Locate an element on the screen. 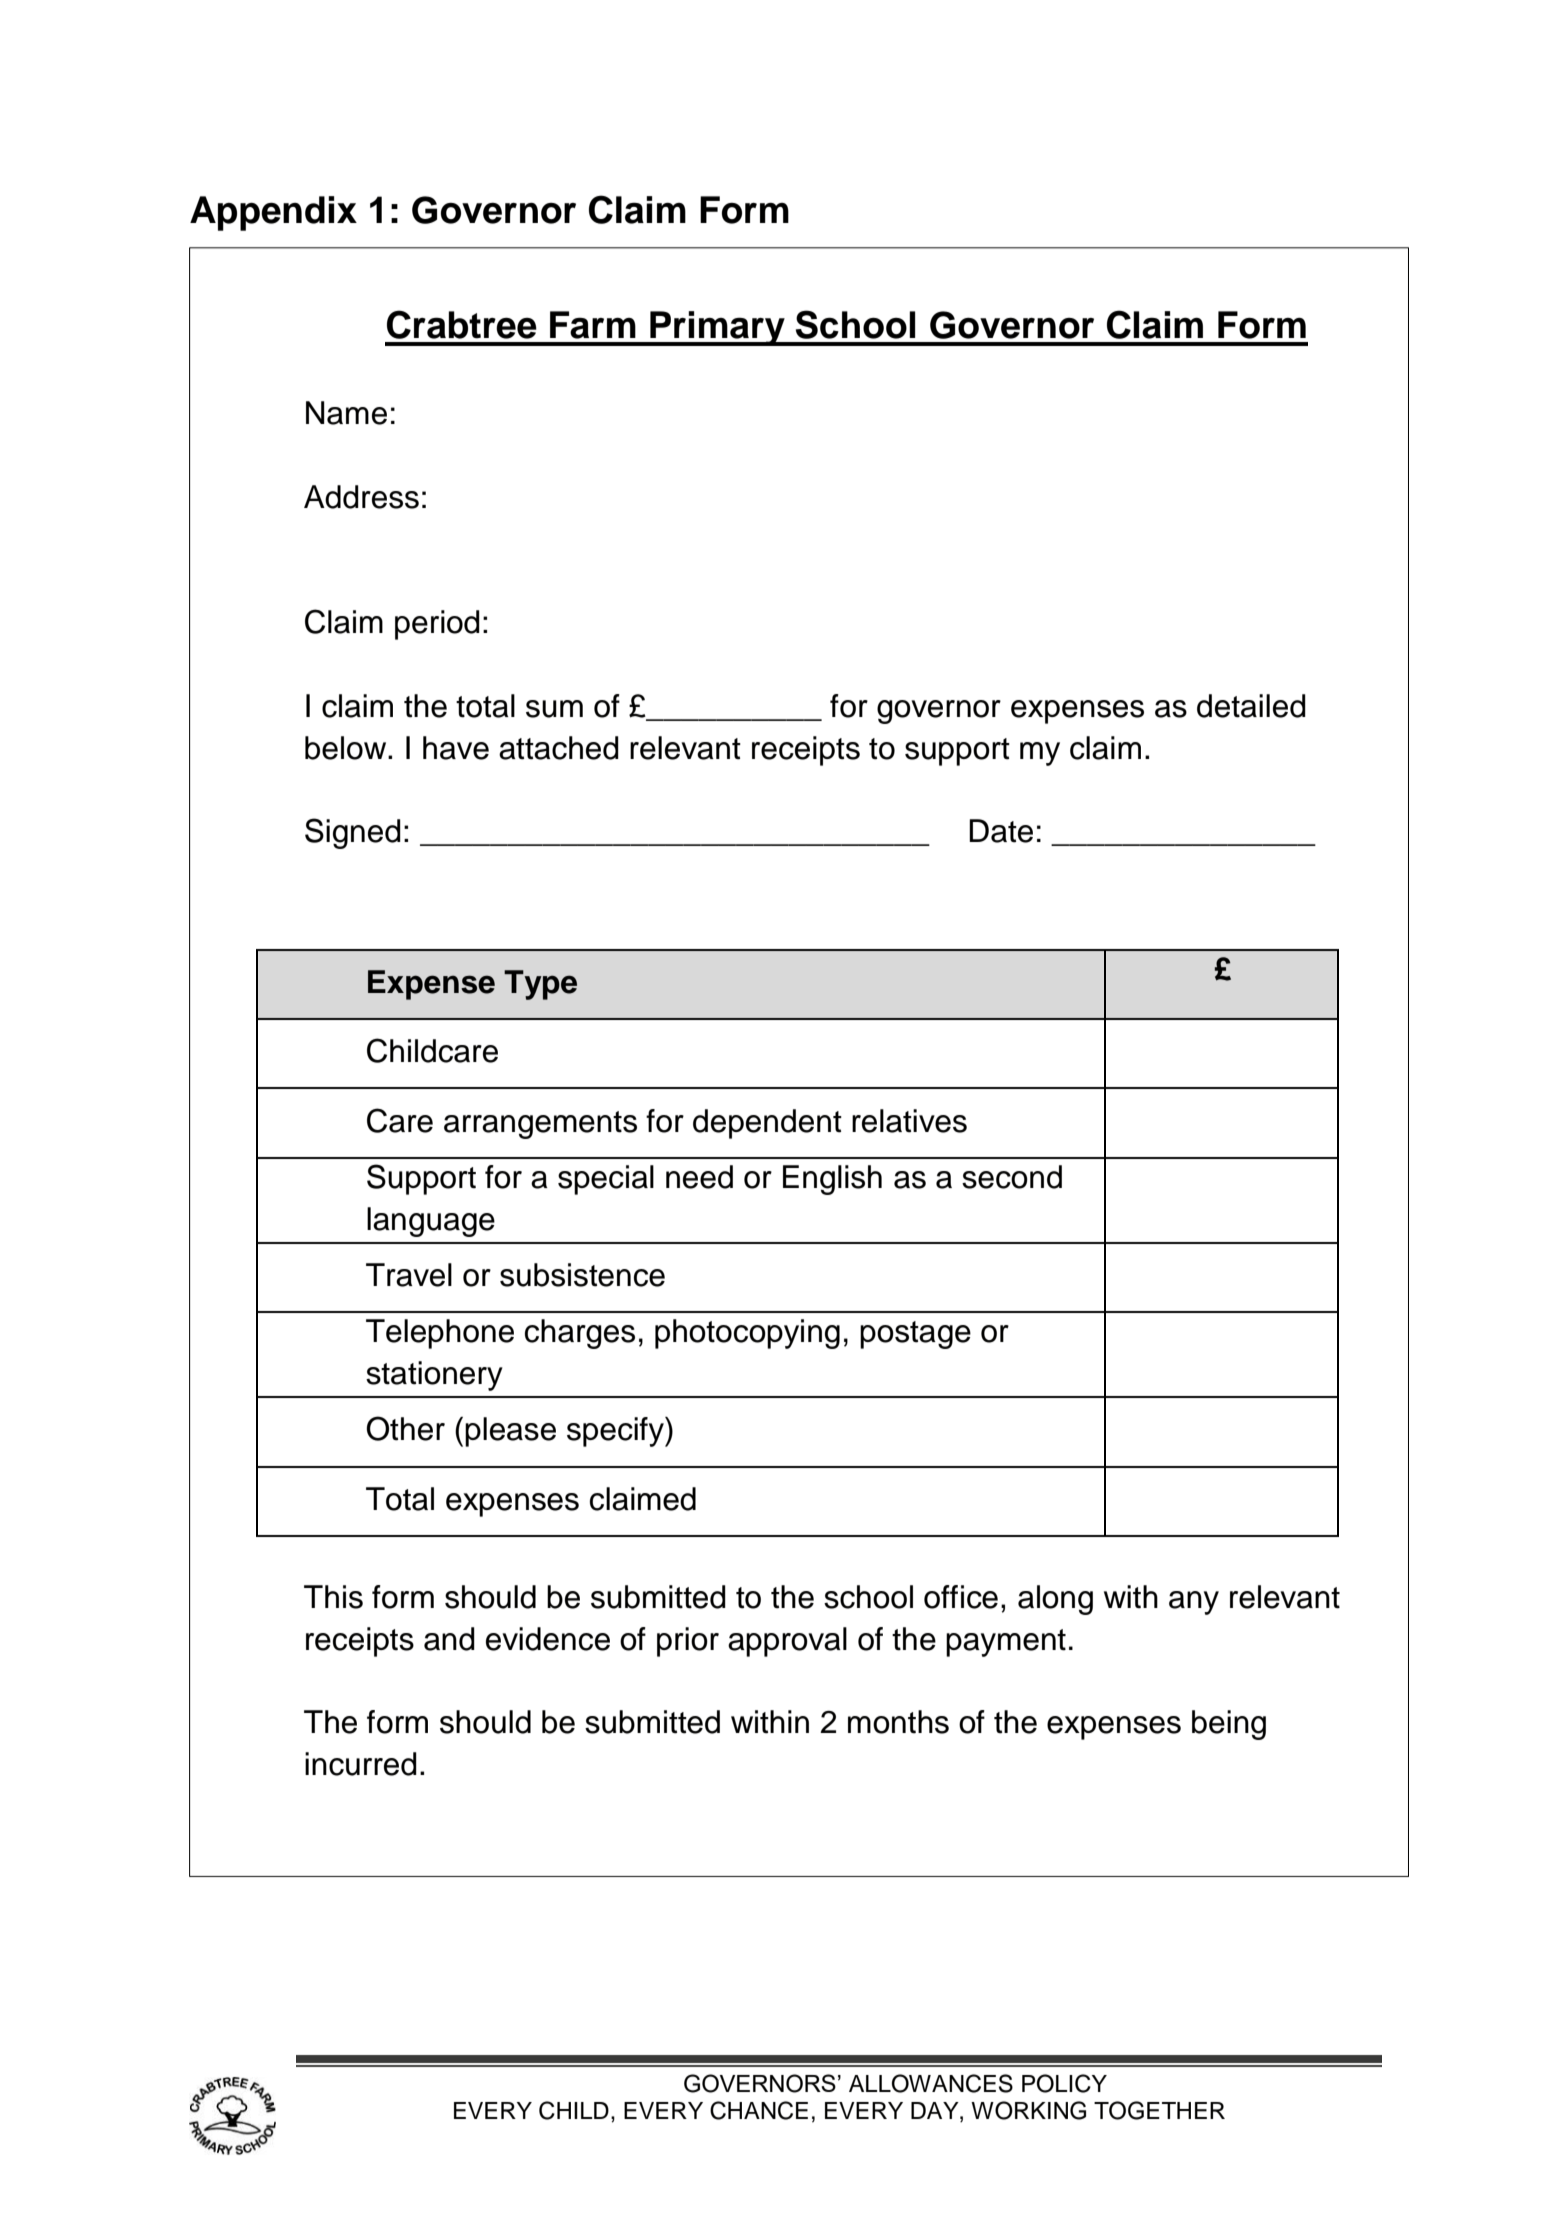 The height and width of the screenshot is (2217, 1568). language is located at coordinates (431, 1222).
